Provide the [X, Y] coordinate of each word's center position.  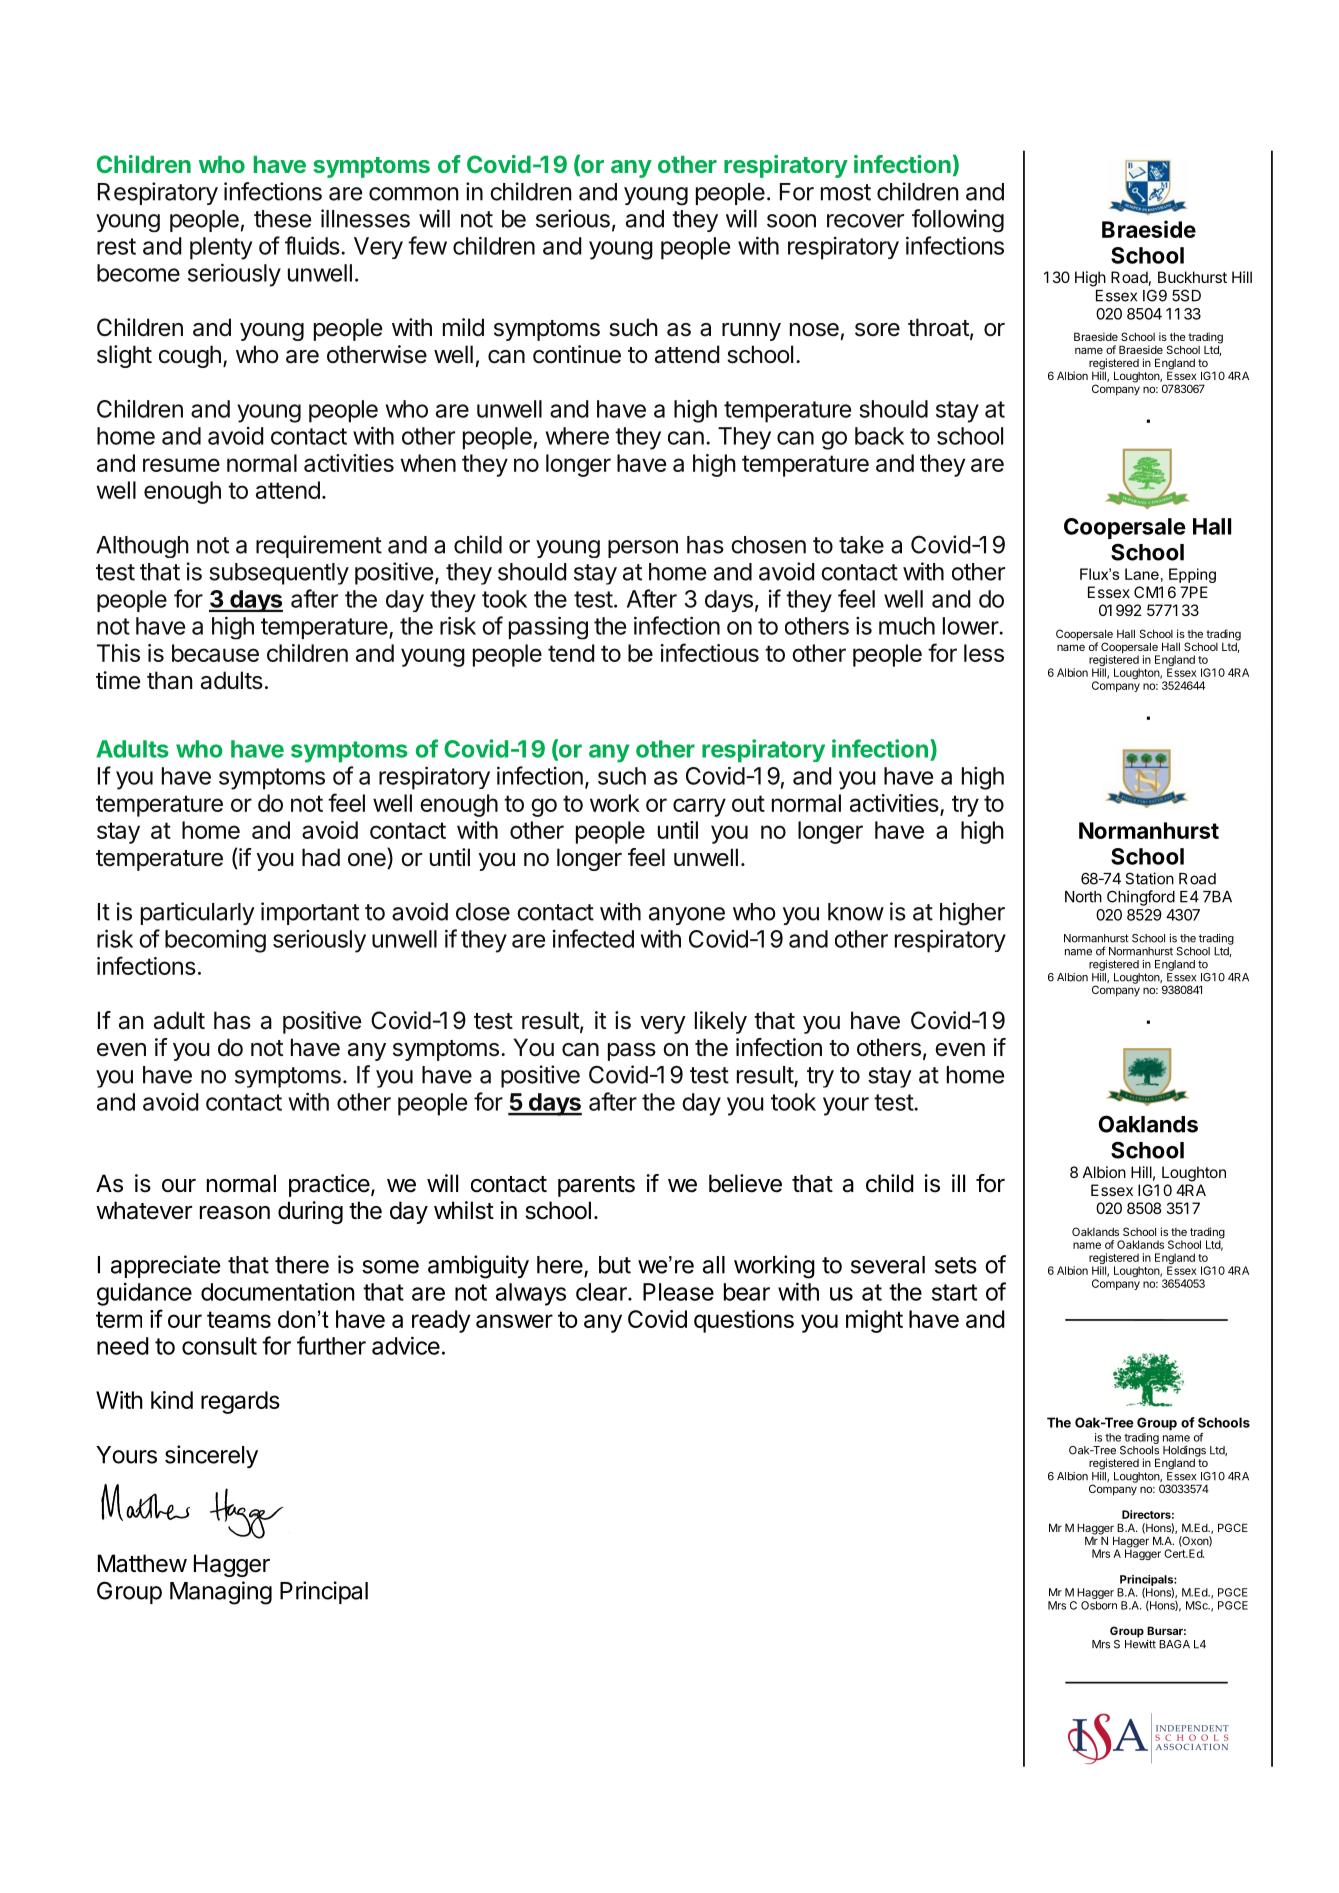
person [643, 549]
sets [956, 1265]
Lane [1142, 574]
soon [791, 221]
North [1083, 897]
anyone [687, 916]
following [958, 221]
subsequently [279, 574]
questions [744, 1321]
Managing [221, 1593]
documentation [278, 1291]
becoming [215, 941]
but [615, 1265]
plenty [221, 248]
